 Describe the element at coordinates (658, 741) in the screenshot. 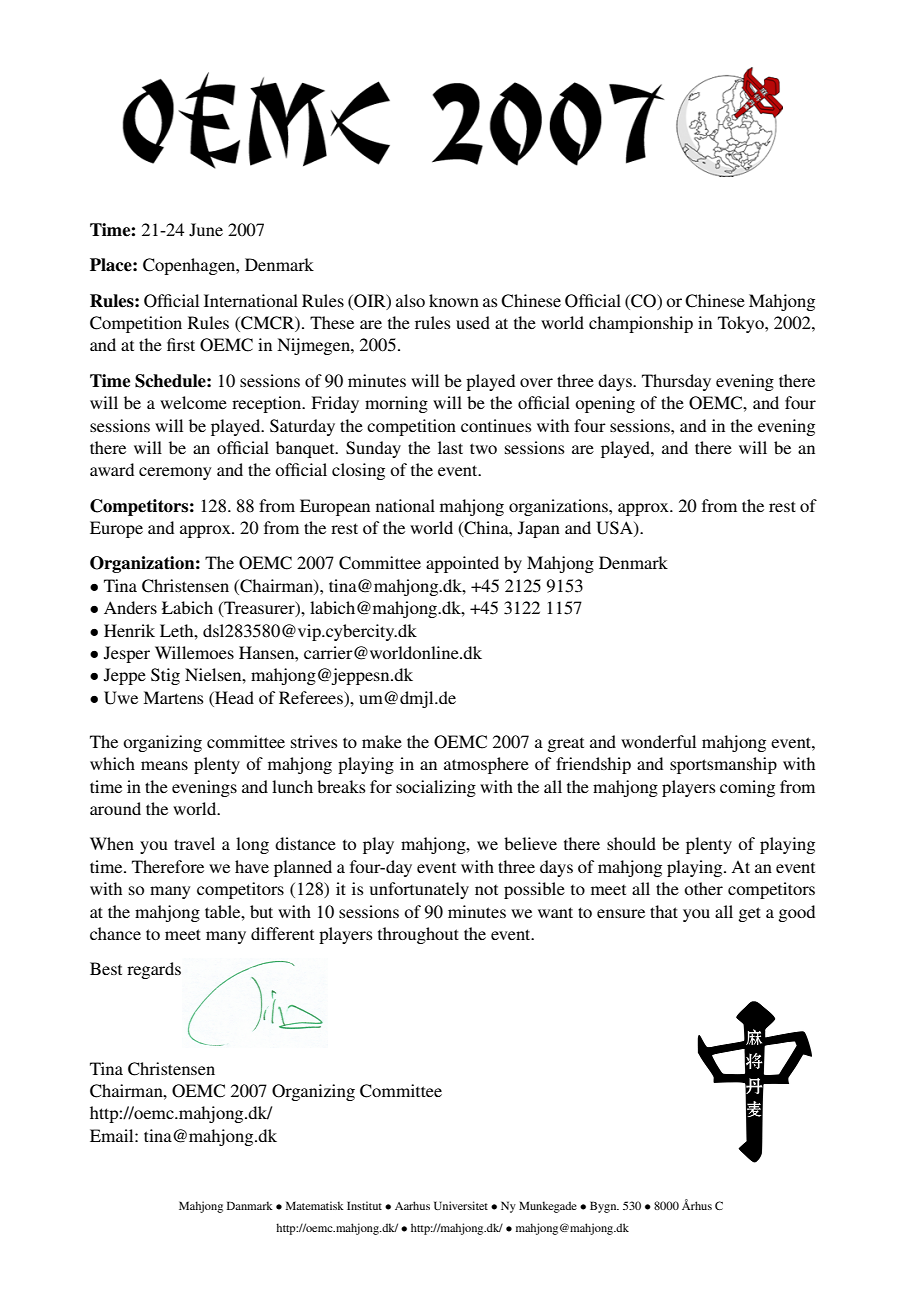

I see `wonderful` at that location.
